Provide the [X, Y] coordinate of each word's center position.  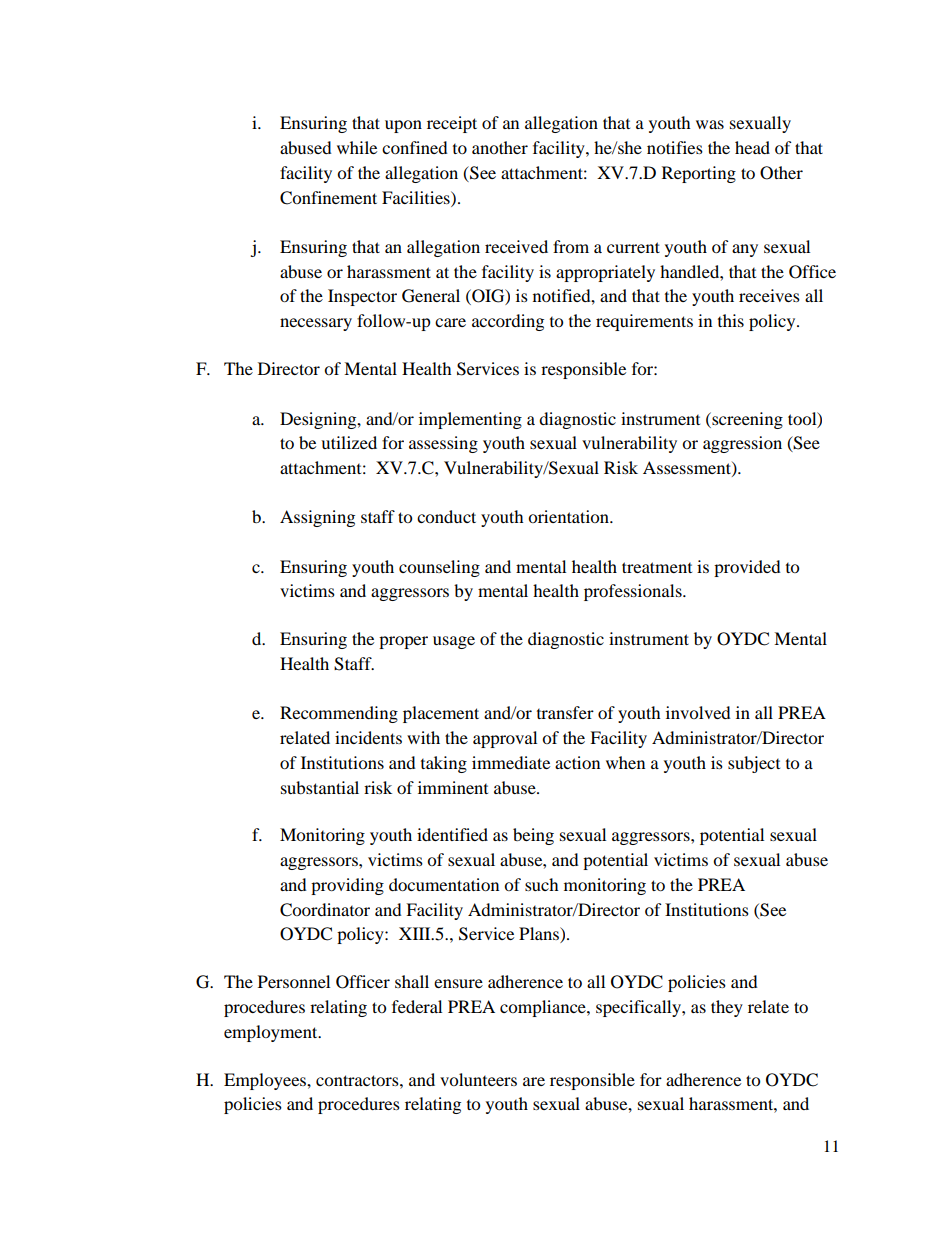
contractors [358, 1080]
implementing [470, 420]
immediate [511, 762]
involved [698, 712]
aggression [742, 444]
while [357, 147]
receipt [452, 124]
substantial [320, 787]
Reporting [699, 174]
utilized [349, 442]
